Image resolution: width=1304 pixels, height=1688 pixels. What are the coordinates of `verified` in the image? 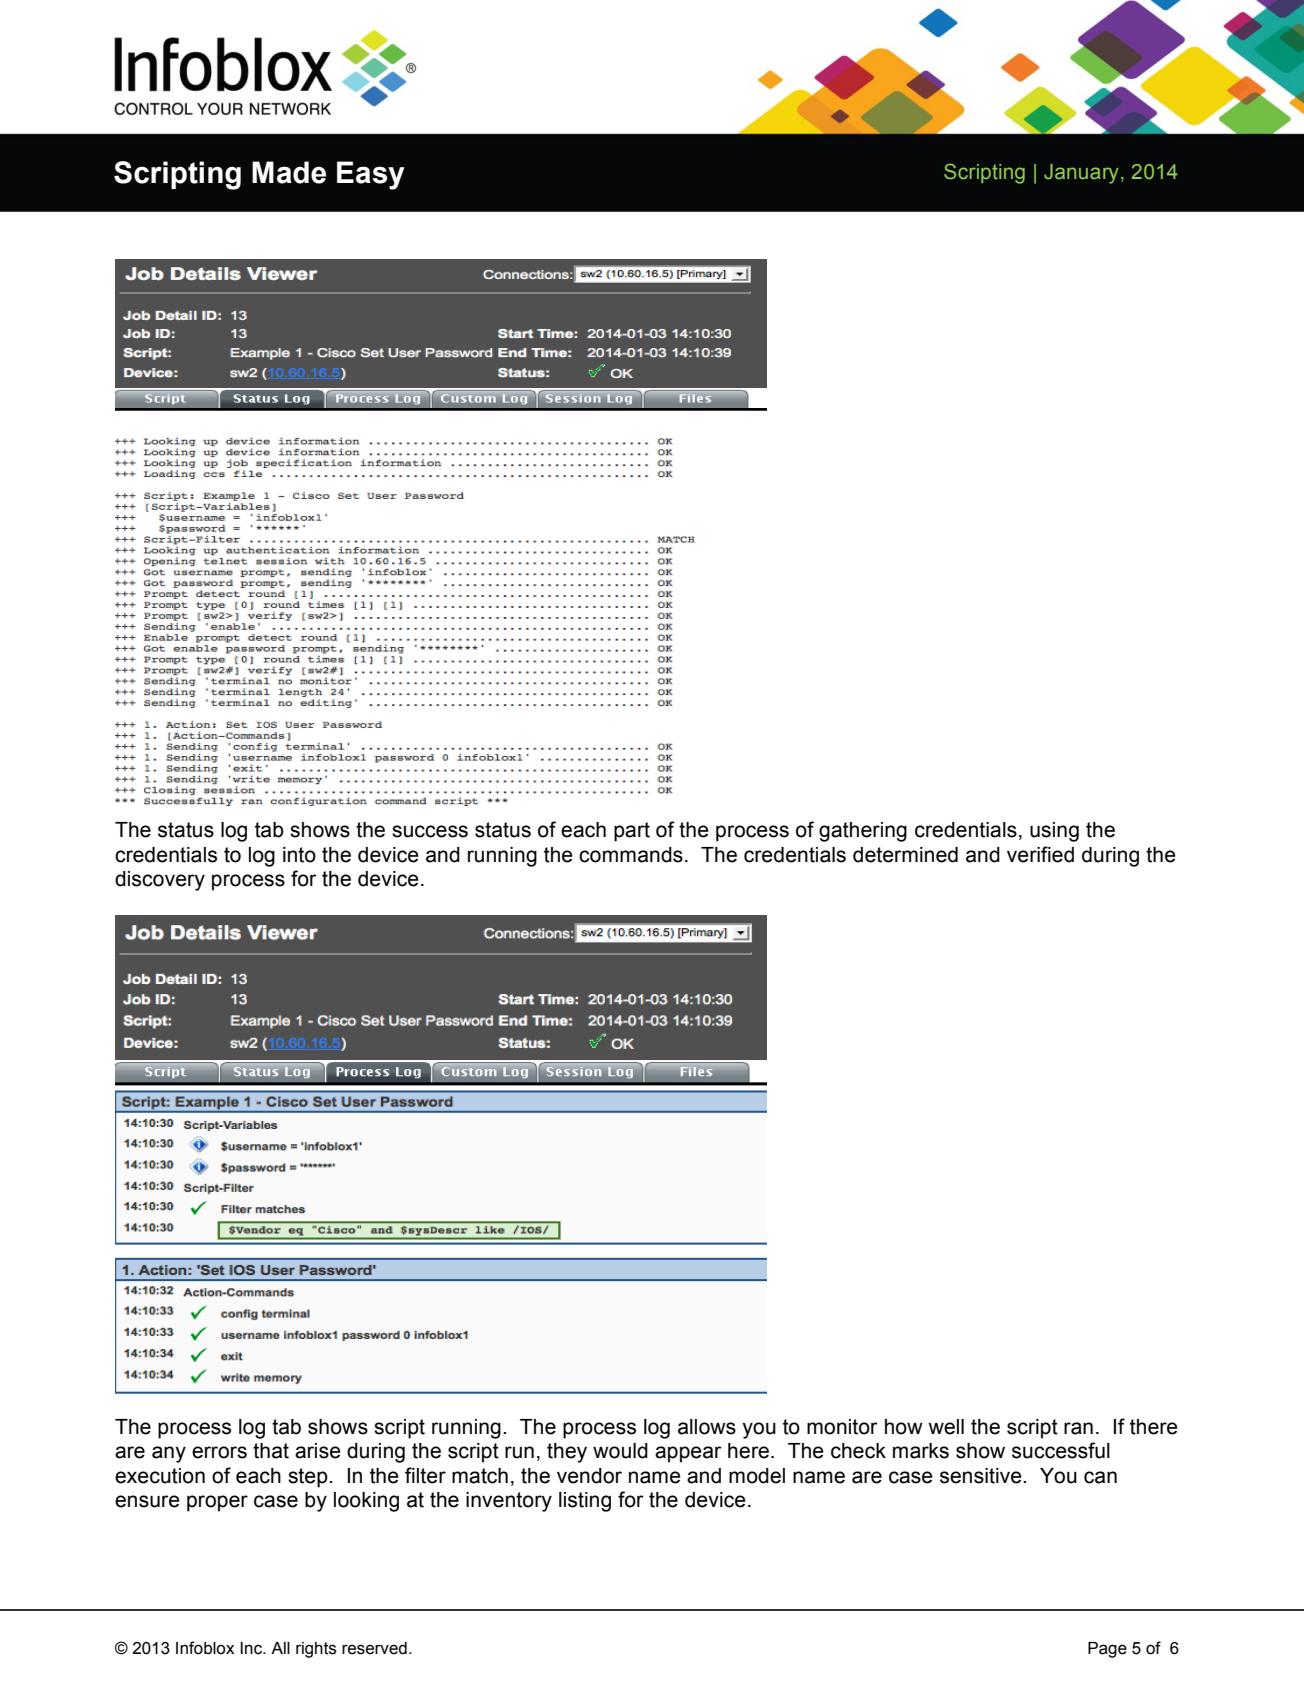 It's located at (1040, 854).
